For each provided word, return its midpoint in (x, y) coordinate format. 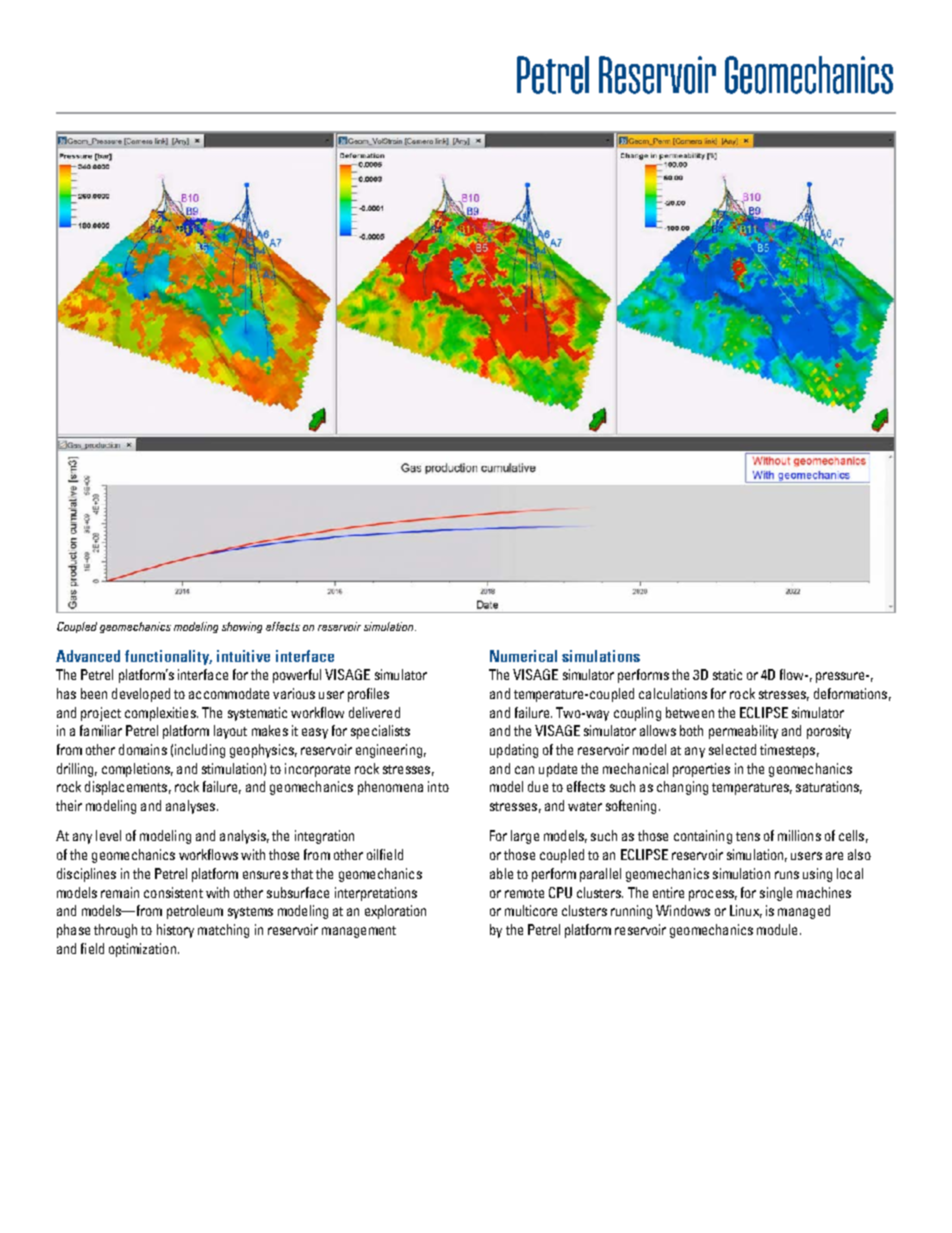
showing (242, 627)
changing (682, 788)
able (501, 873)
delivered (374, 712)
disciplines (86, 875)
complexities (161, 714)
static (727, 674)
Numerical (523, 656)
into (438, 786)
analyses (192, 807)
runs (787, 875)
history (175, 931)
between (690, 712)
